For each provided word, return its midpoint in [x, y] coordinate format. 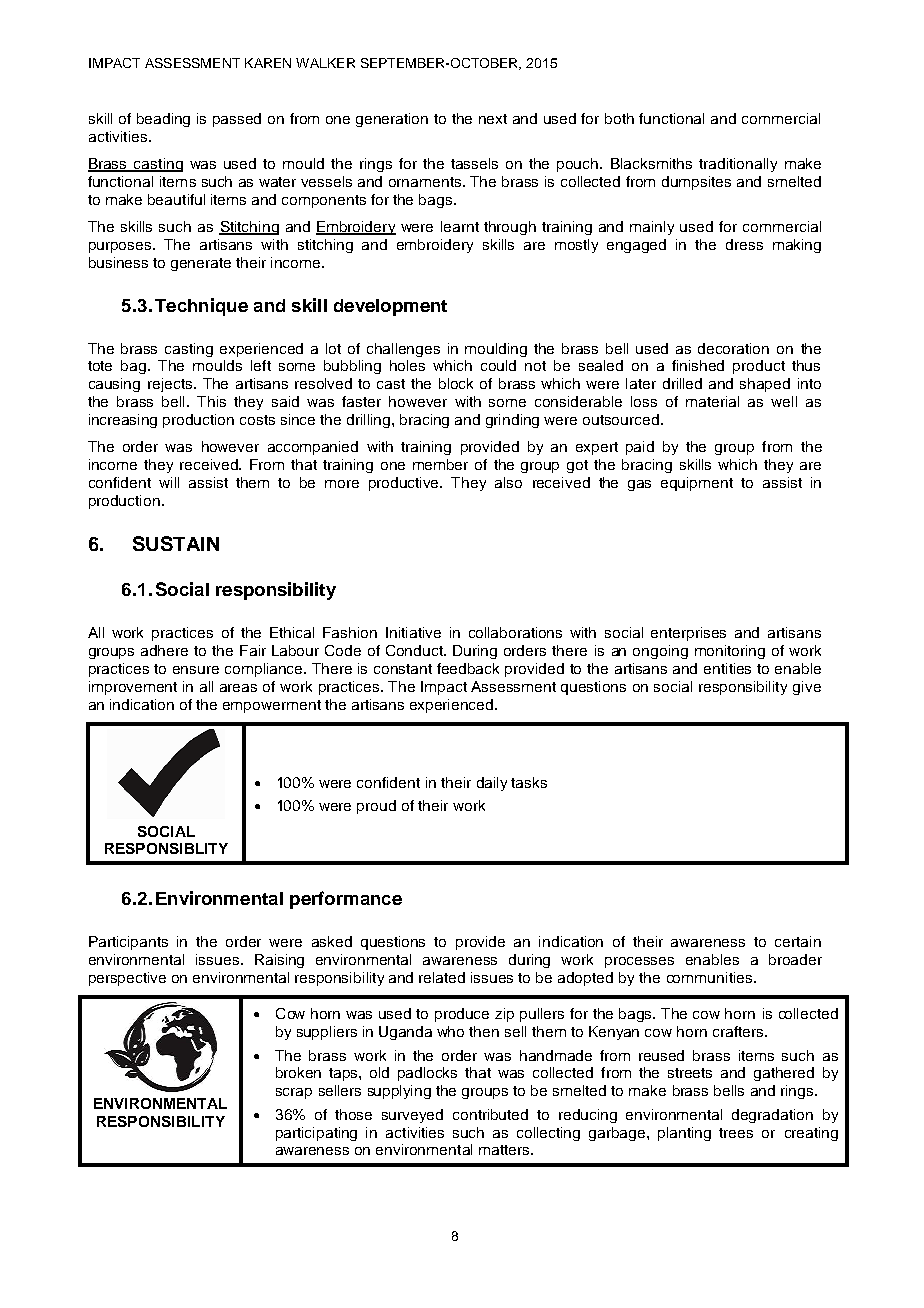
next [493, 119]
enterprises [688, 634]
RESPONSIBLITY [166, 848]
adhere [164, 650]
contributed [490, 1114]
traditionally [738, 165]
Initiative [413, 632]
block [456, 383]
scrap [294, 1093]
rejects [171, 385]
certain [798, 941]
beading [163, 120]
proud [376, 807]
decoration [733, 348]
